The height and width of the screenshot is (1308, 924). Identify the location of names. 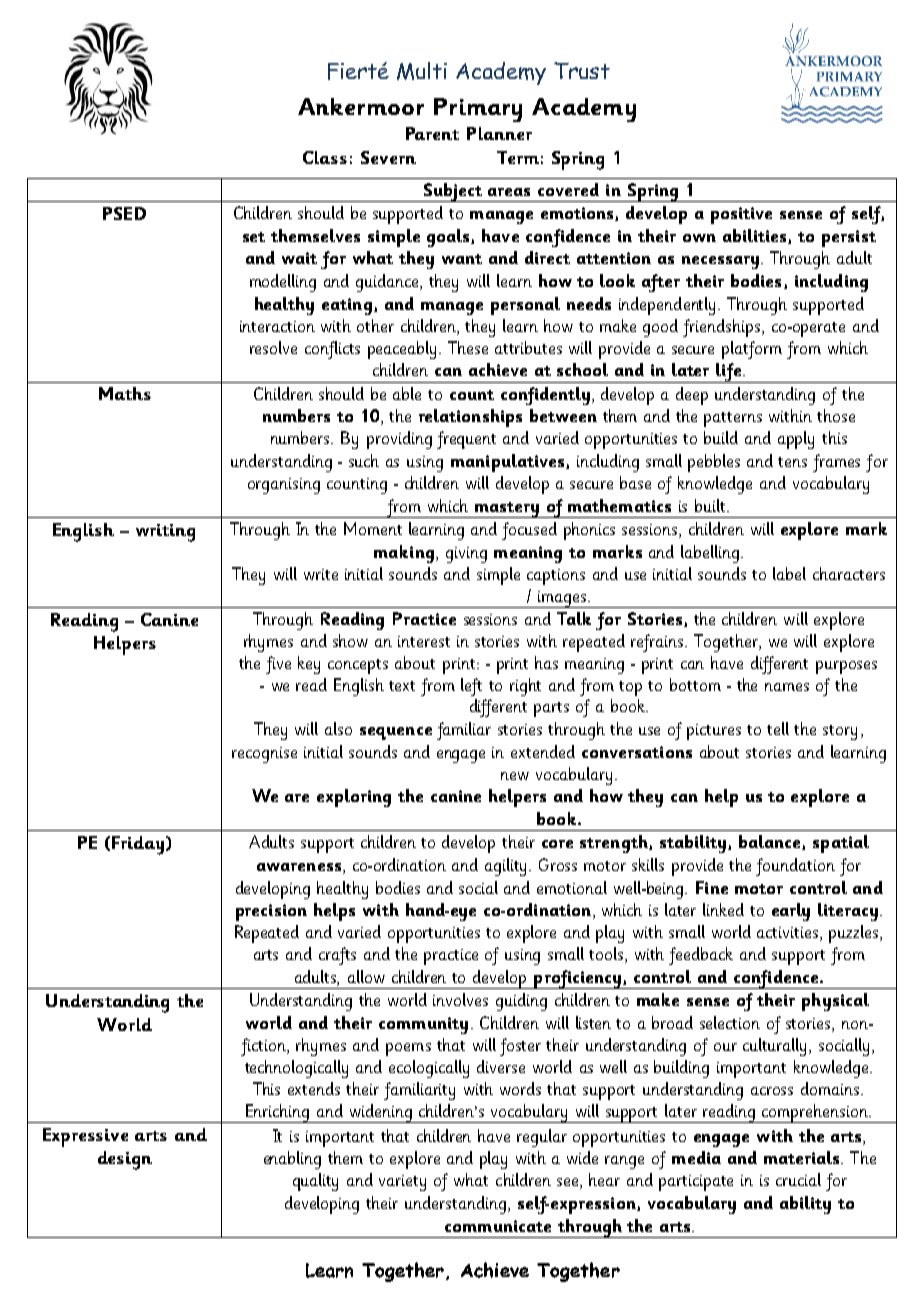
(787, 687).
